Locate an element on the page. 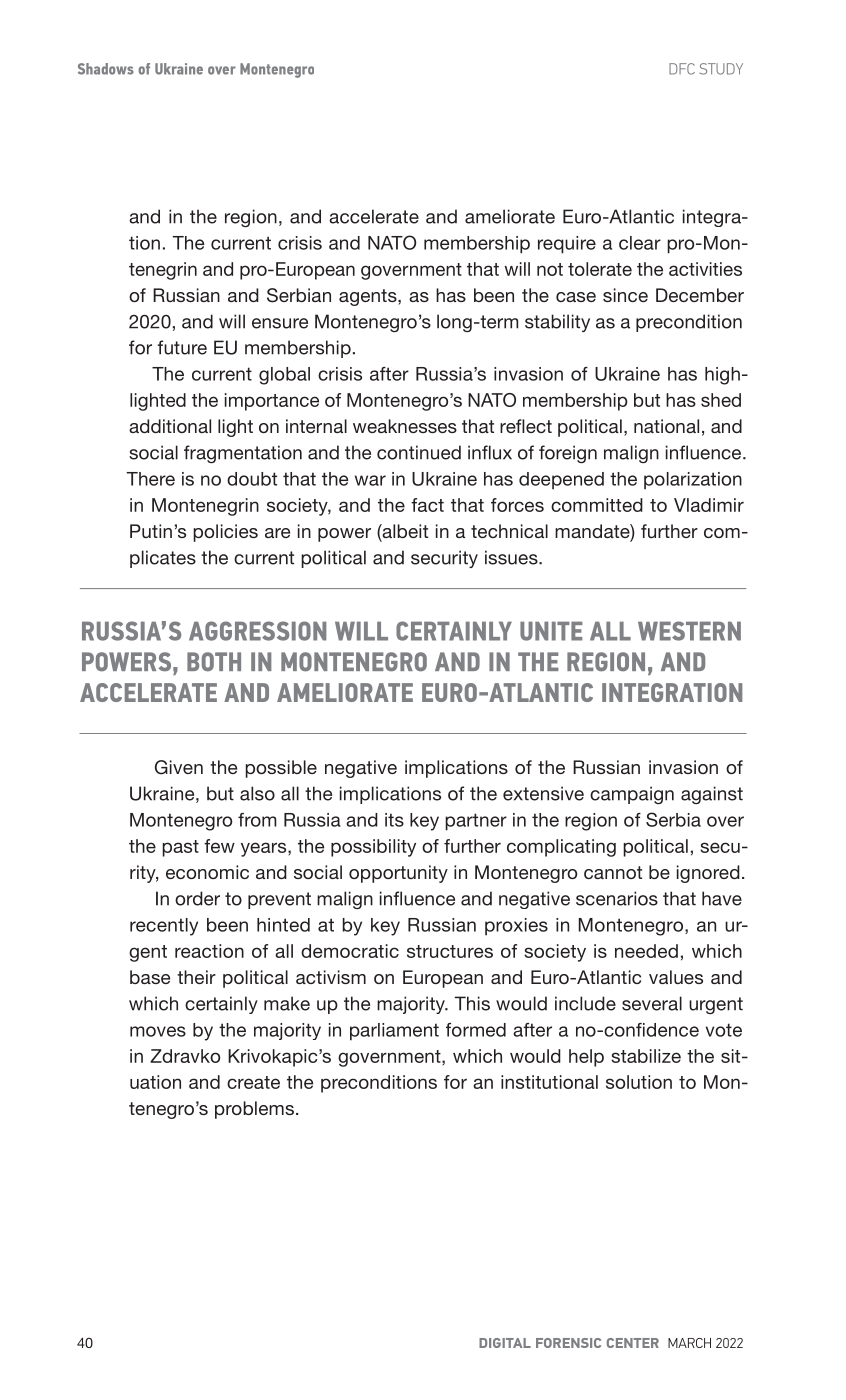  require is located at coordinates (567, 245).
